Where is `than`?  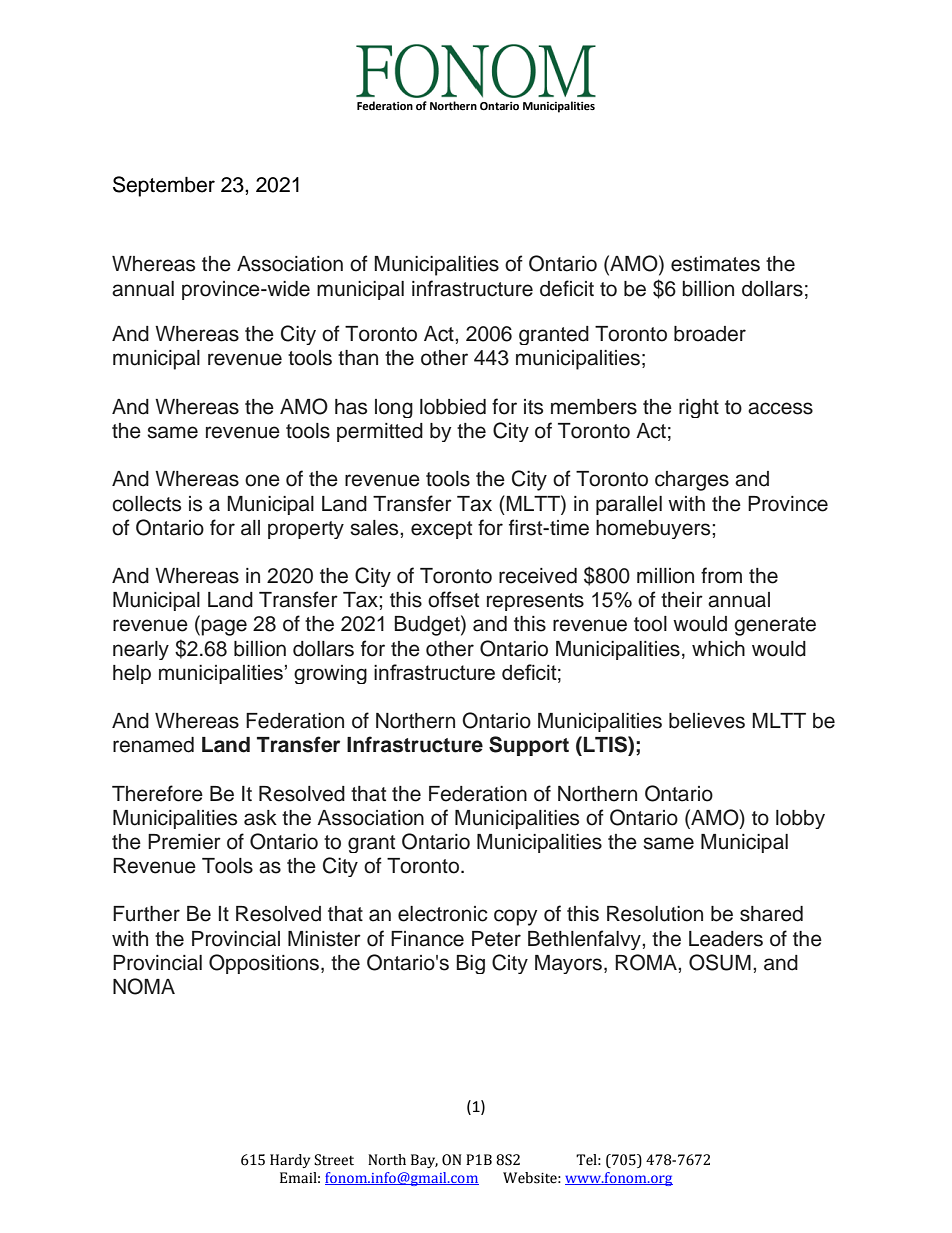
than is located at coordinates (358, 358).
